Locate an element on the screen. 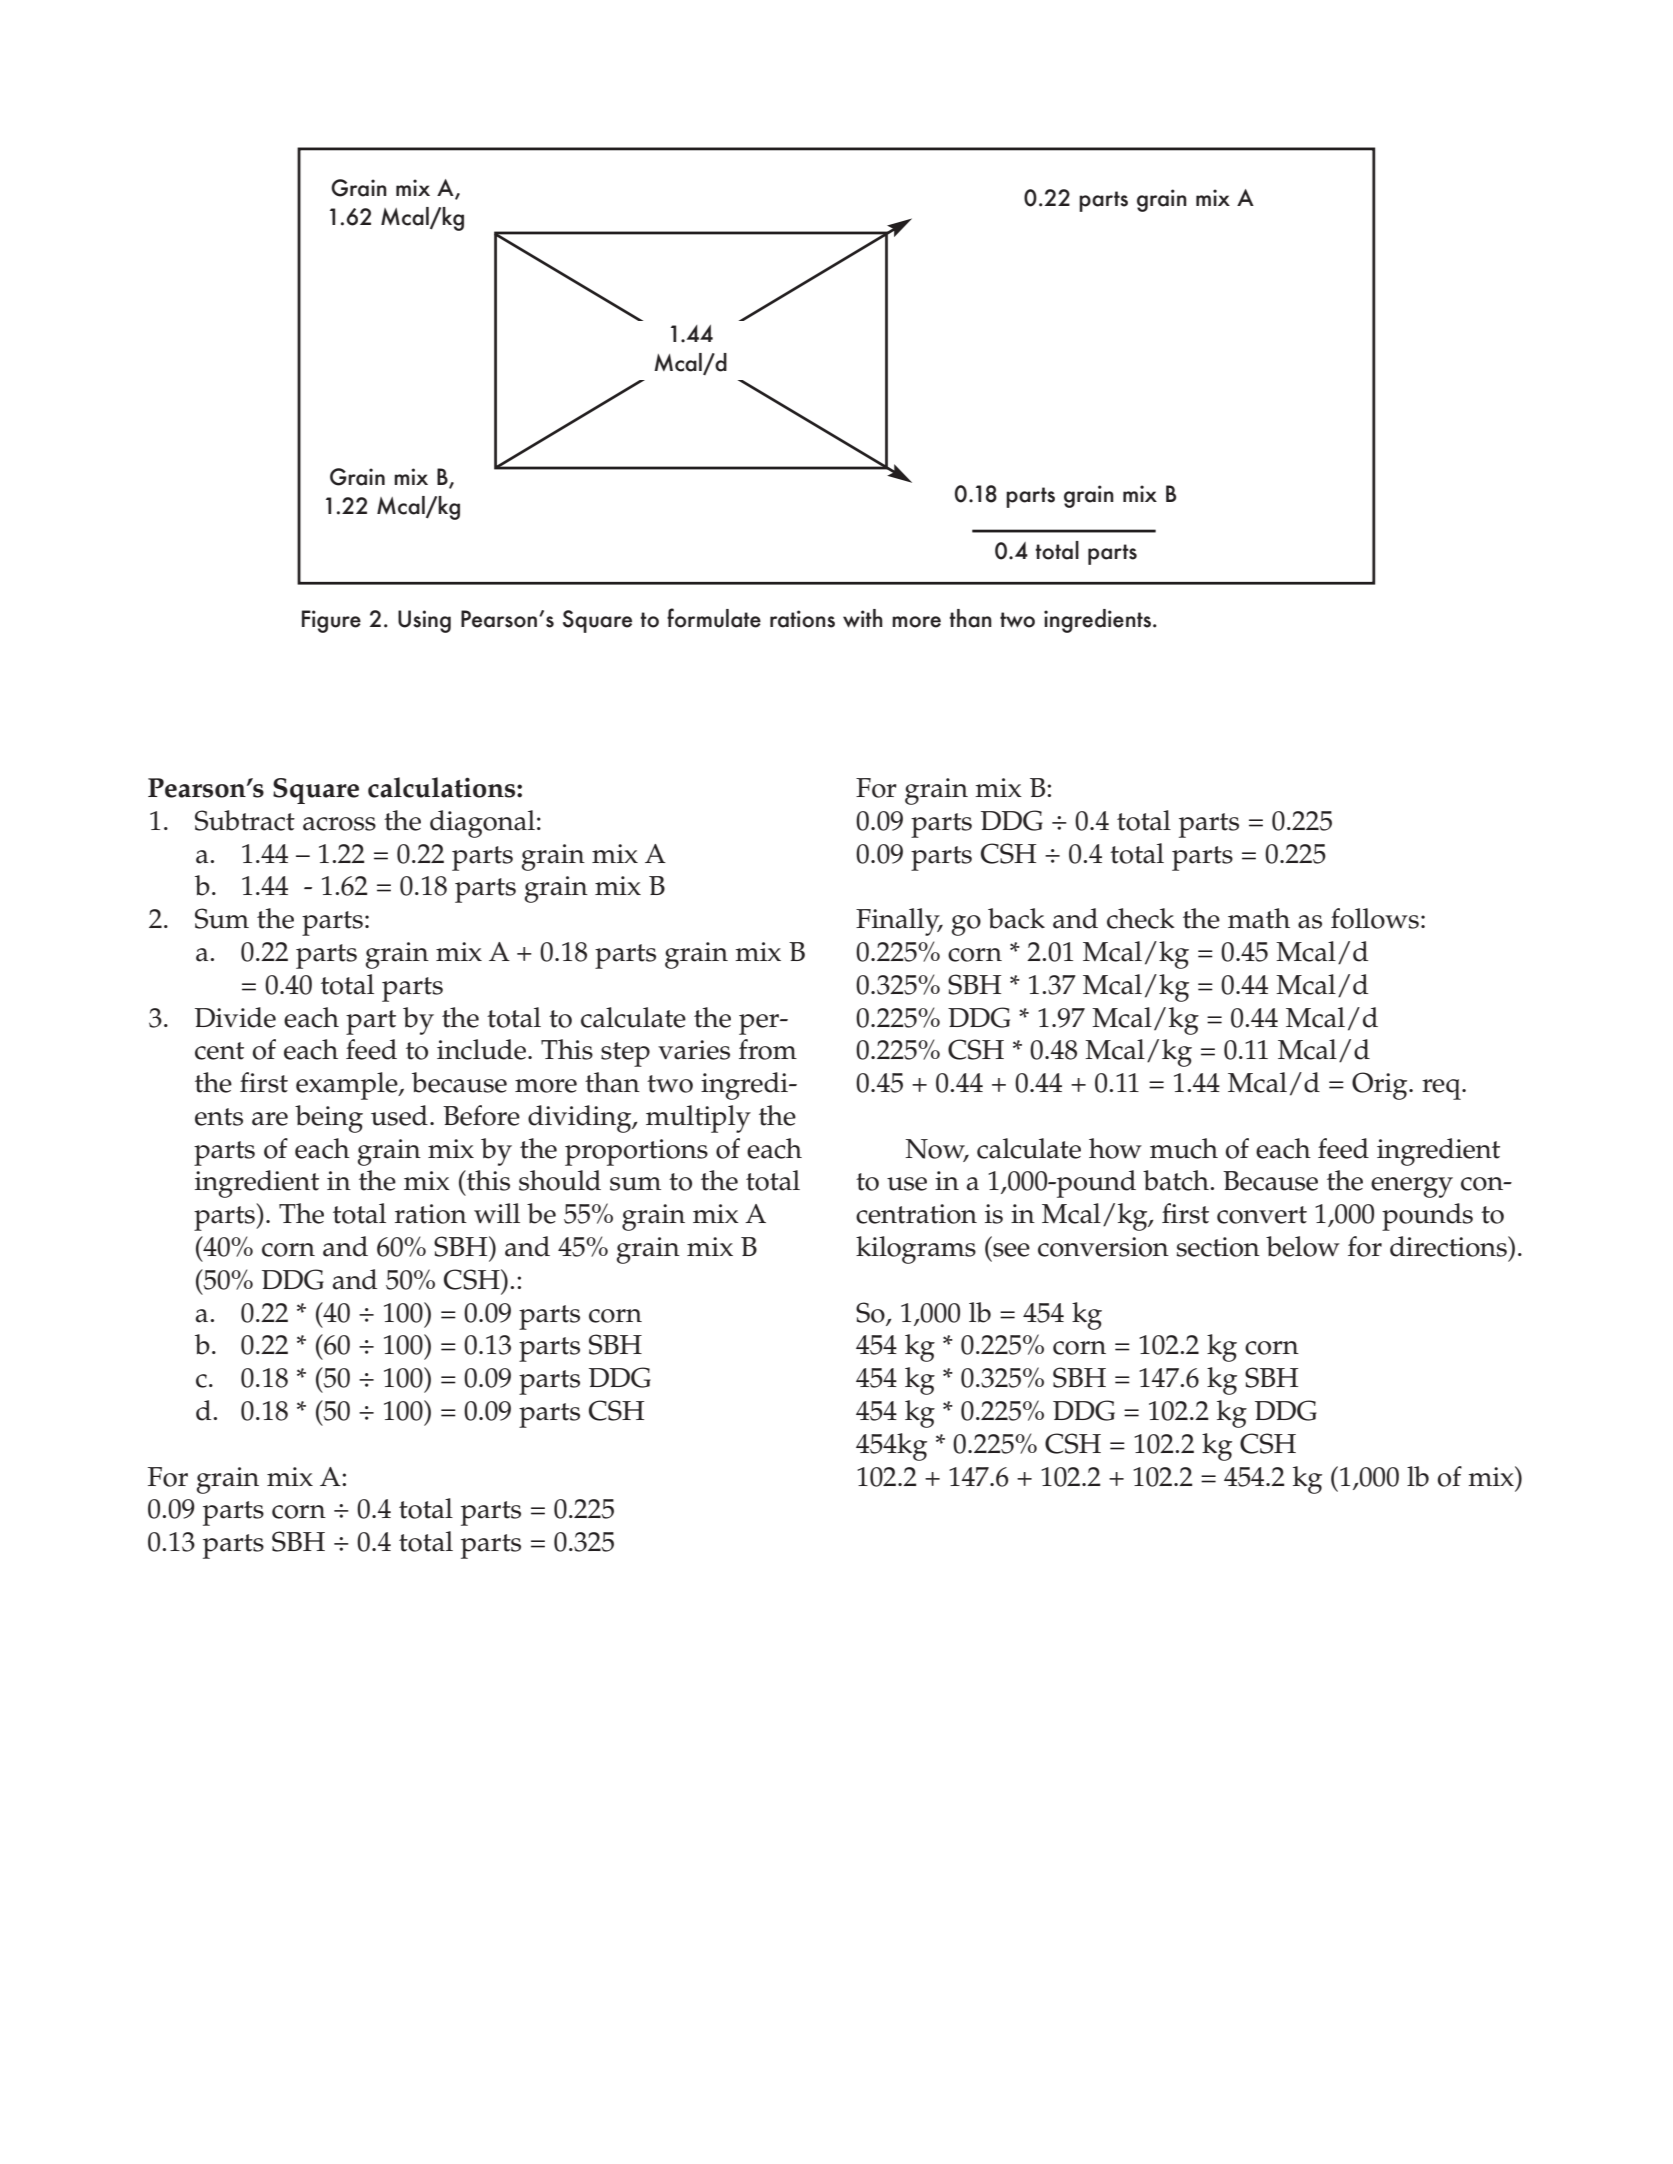  will is located at coordinates (497, 1213).
